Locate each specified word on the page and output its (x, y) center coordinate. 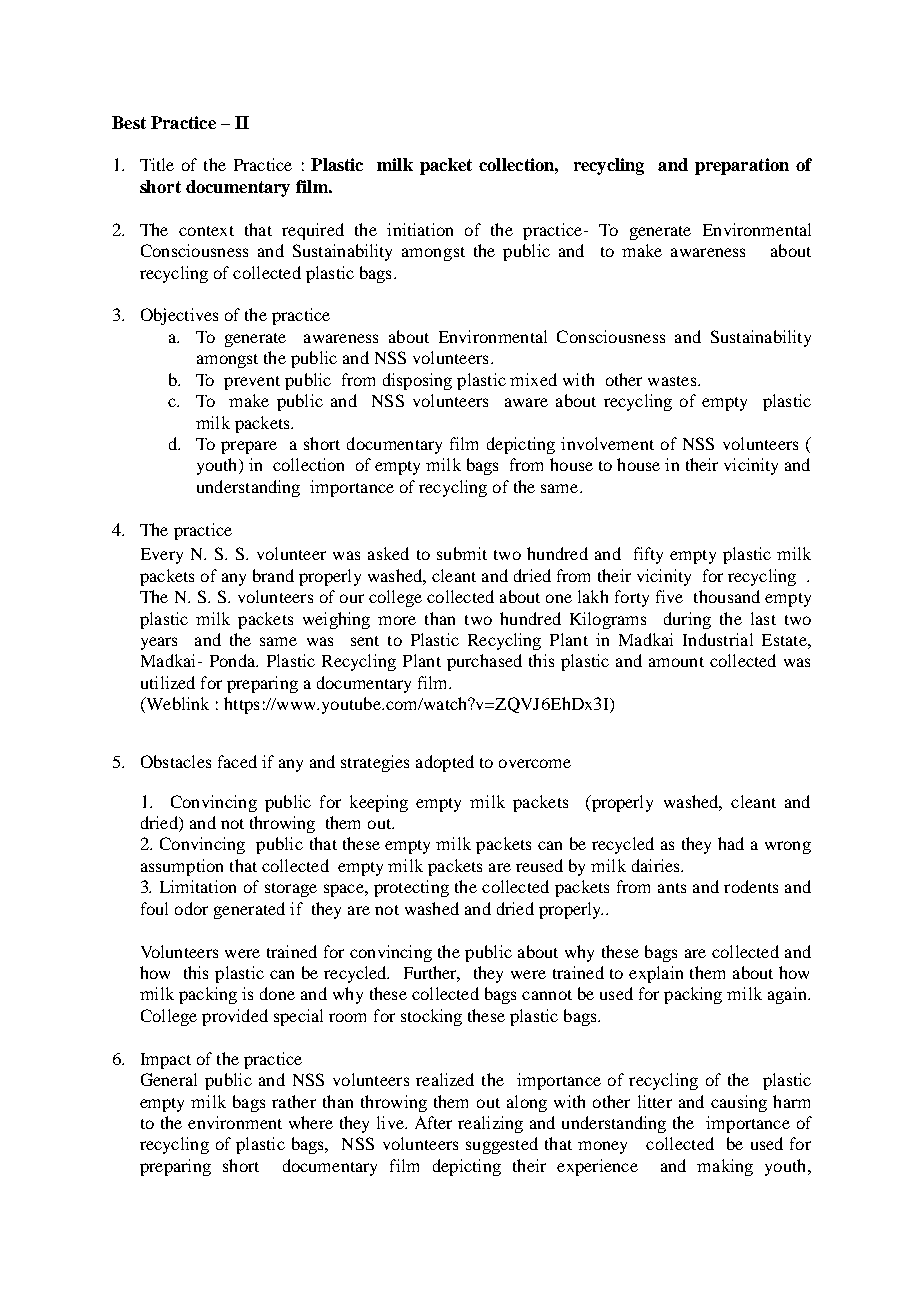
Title (157, 164)
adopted (445, 763)
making (725, 1167)
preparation (742, 166)
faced (237, 761)
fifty (648, 555)
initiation (420, 229)
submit (462, 553)
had (731, 843)
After (433, 1122)
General (169, 1079)
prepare (249, 447)
